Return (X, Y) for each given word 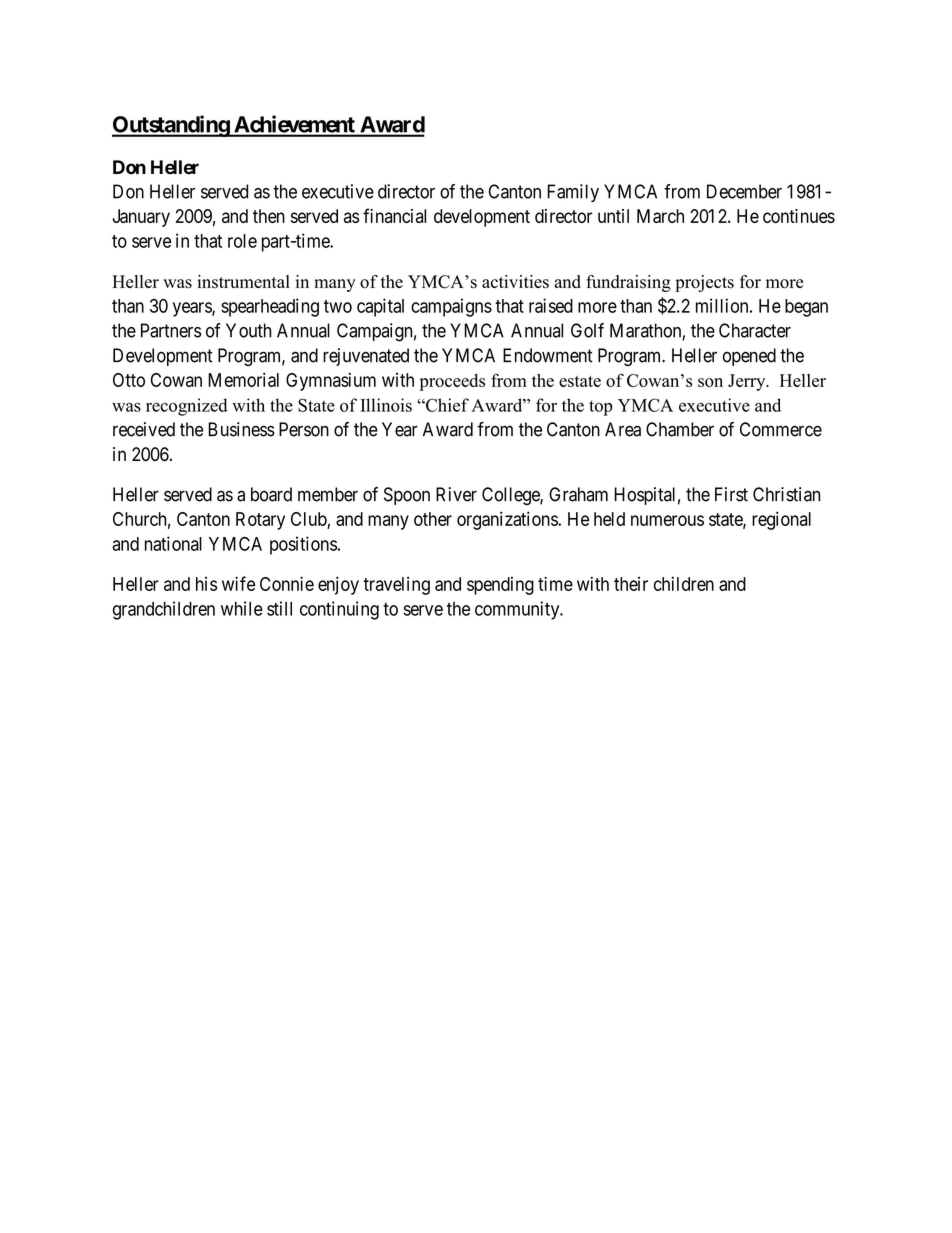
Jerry (748, 382)
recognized (186, 407)
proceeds (452, 382)
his (206, 584)
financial (394, 215)
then (269, 216)
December (744, 191)
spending (500, 586)
